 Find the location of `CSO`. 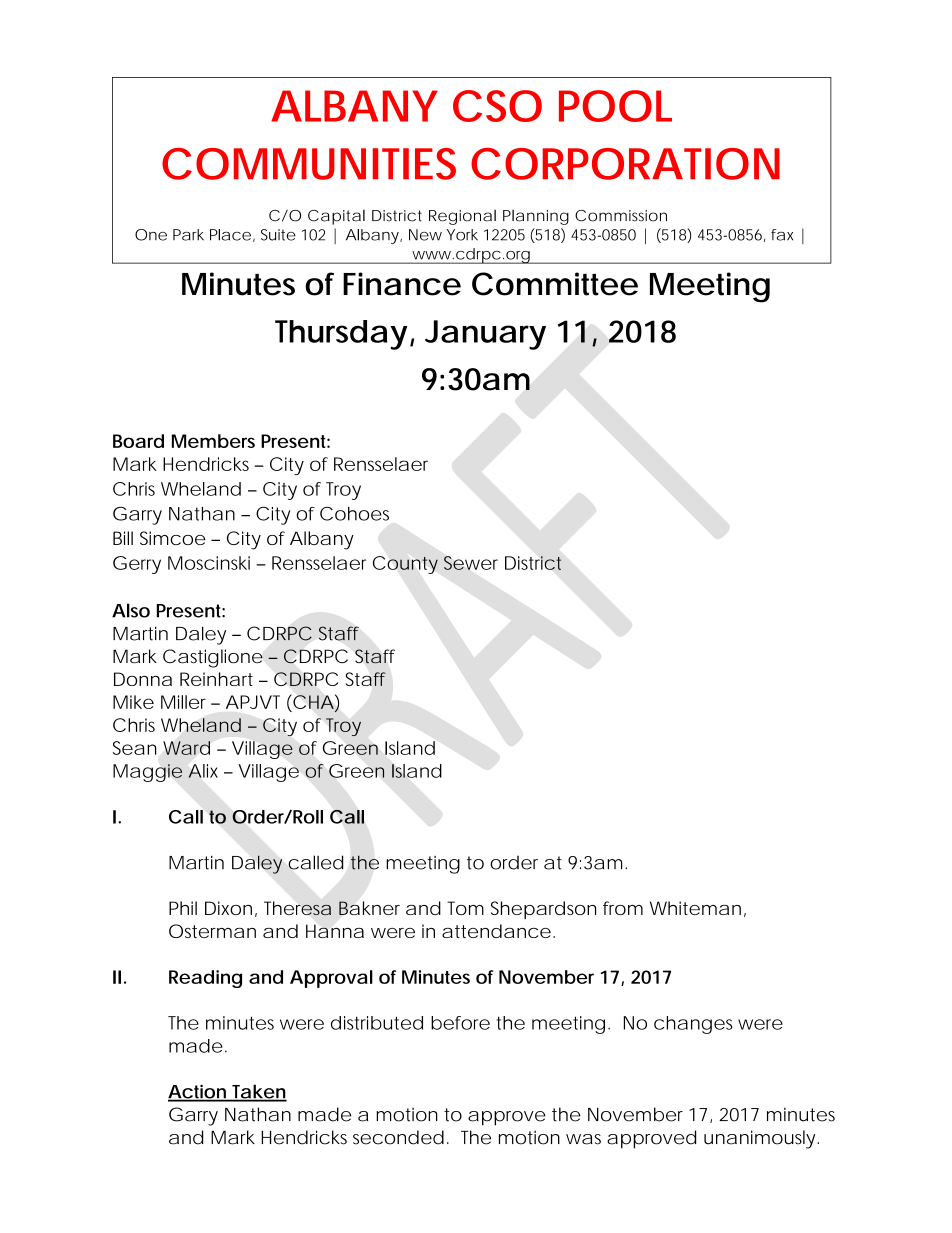

CSO is located at coordinates (497, 106).
